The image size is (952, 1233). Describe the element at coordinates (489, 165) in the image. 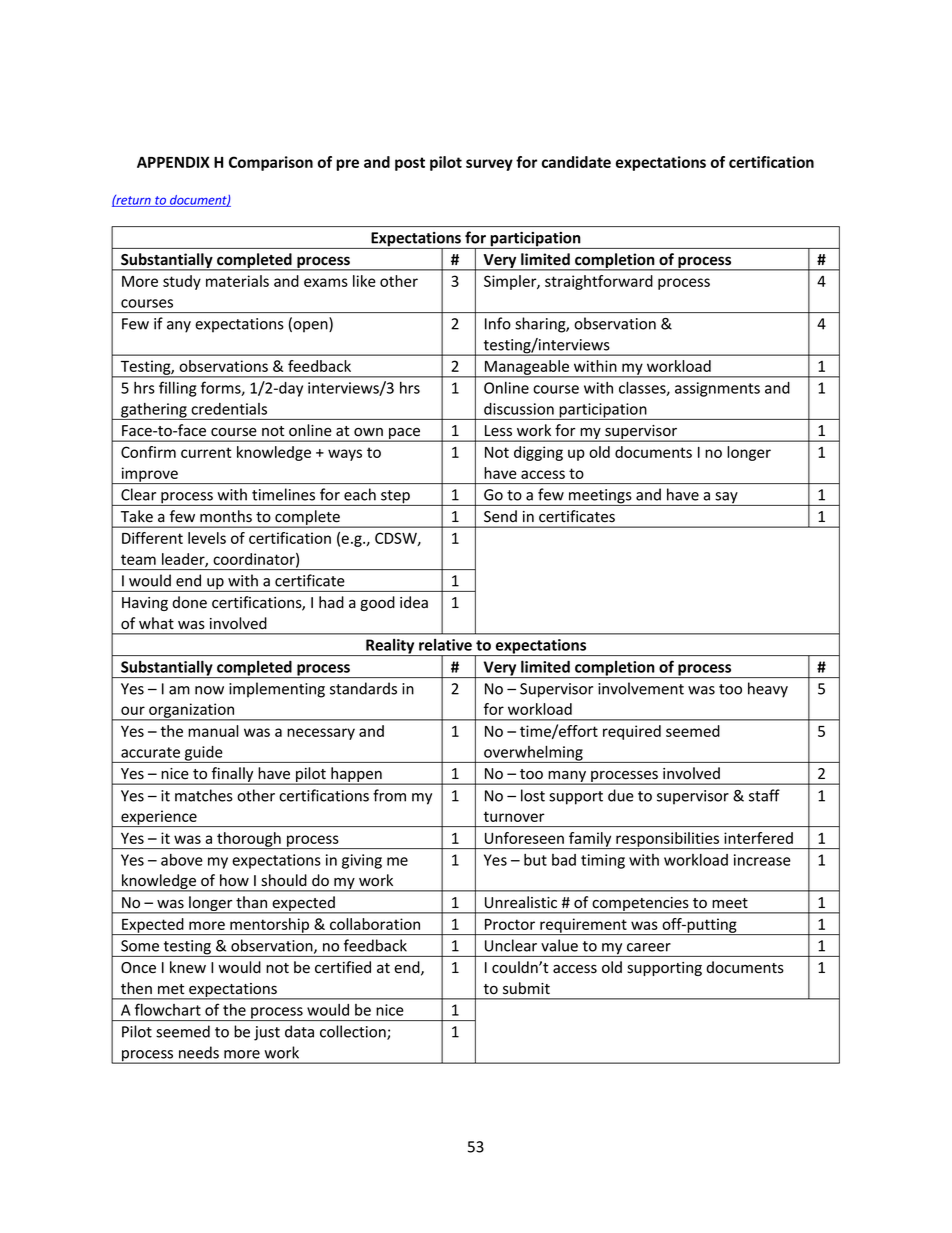

I see `survey` at that location.
